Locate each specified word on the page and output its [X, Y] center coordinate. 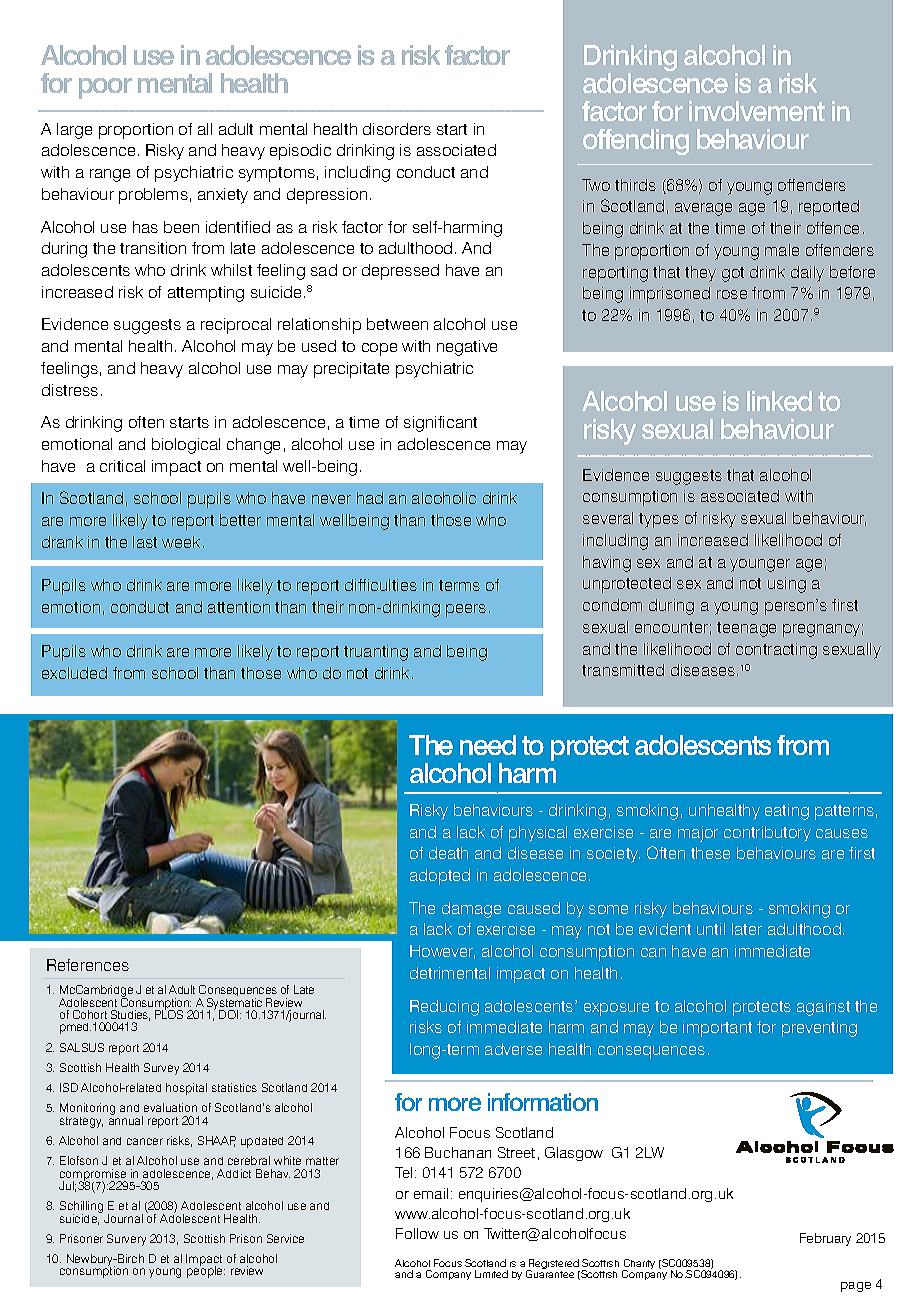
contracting [776, 651]
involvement [757, 111]
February [825, 1239]
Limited [491, 1274]
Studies [130, 1015]
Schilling [81, 1208]
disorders [397, 129]
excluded [74, 673]
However [442, 952]
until [711, 929]
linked [779, 401]
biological [186, 446]
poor [105, 88]
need [488, 745]
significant [440, 424]
